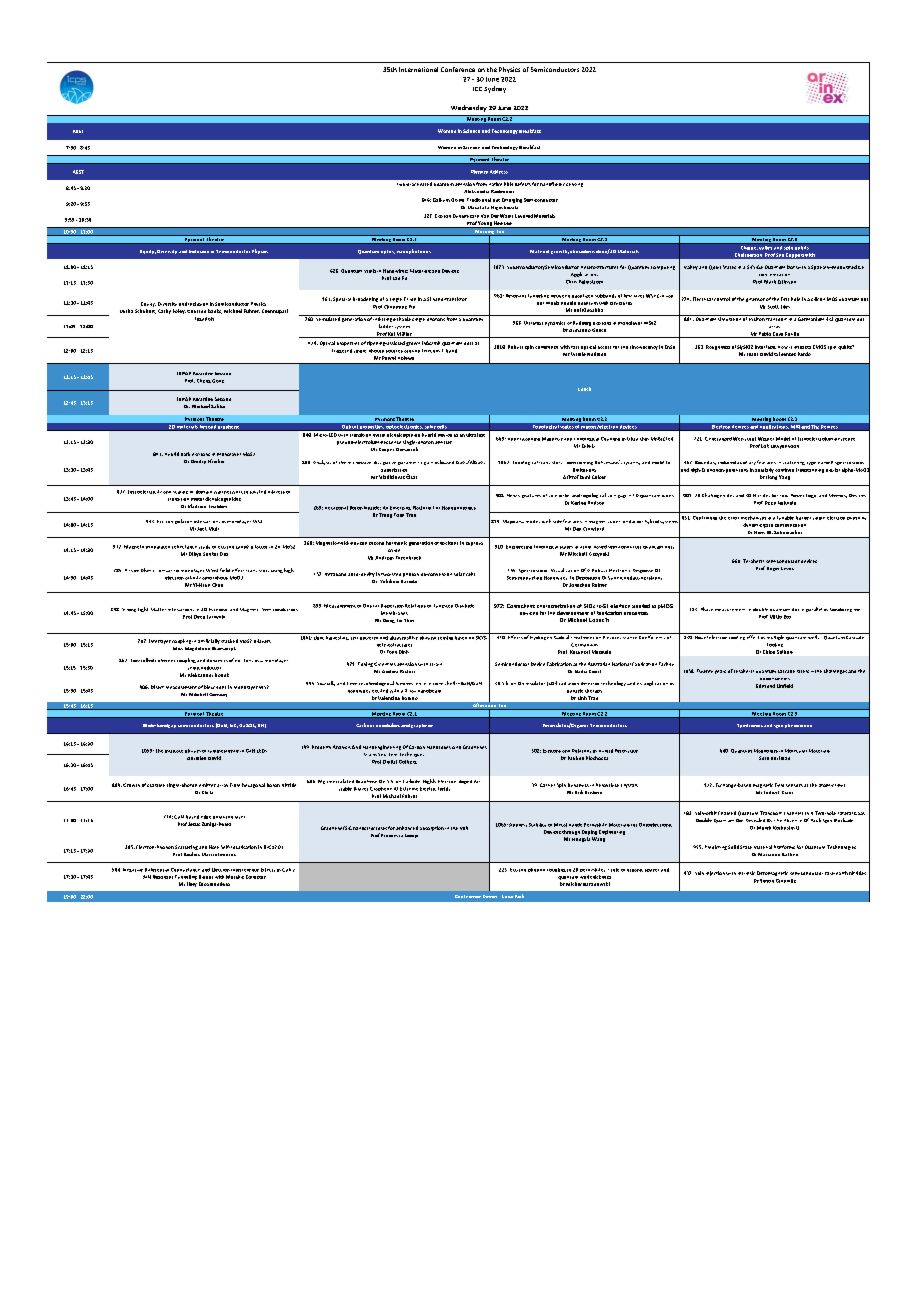  I want to click on Model, so click(783, 439).
